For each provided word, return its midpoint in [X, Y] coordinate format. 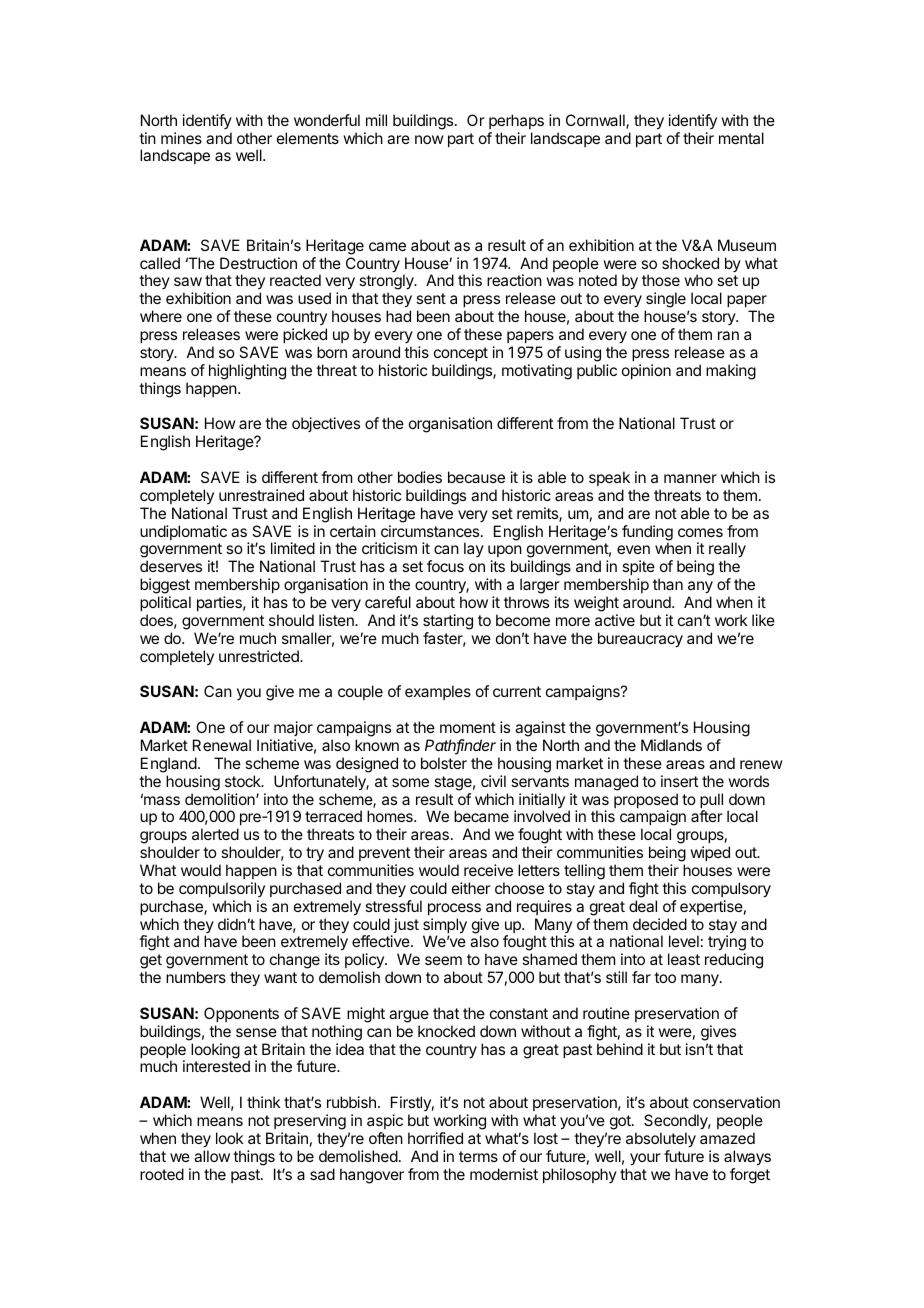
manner [690, 478]
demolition [221, 799]
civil [493, 781]
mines [181, 138]
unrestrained [261, 495]
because [476, 477]
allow [212, 1156]
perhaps [516, 121]
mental [741, 138]
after [707, 816]
